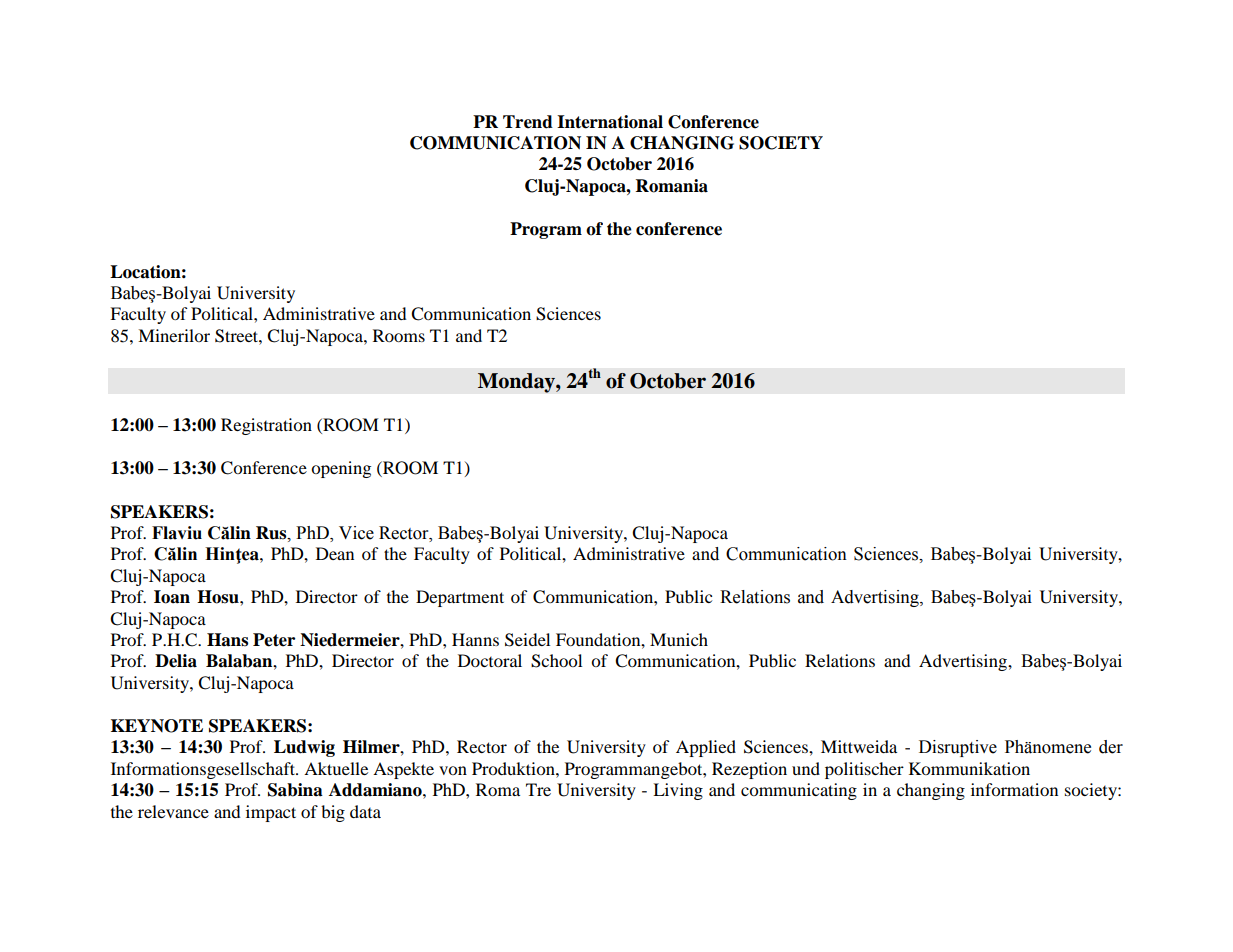  What do you see at coordinates (453, 770) in the page?
I see `von` at bounding box center [453, 770].
